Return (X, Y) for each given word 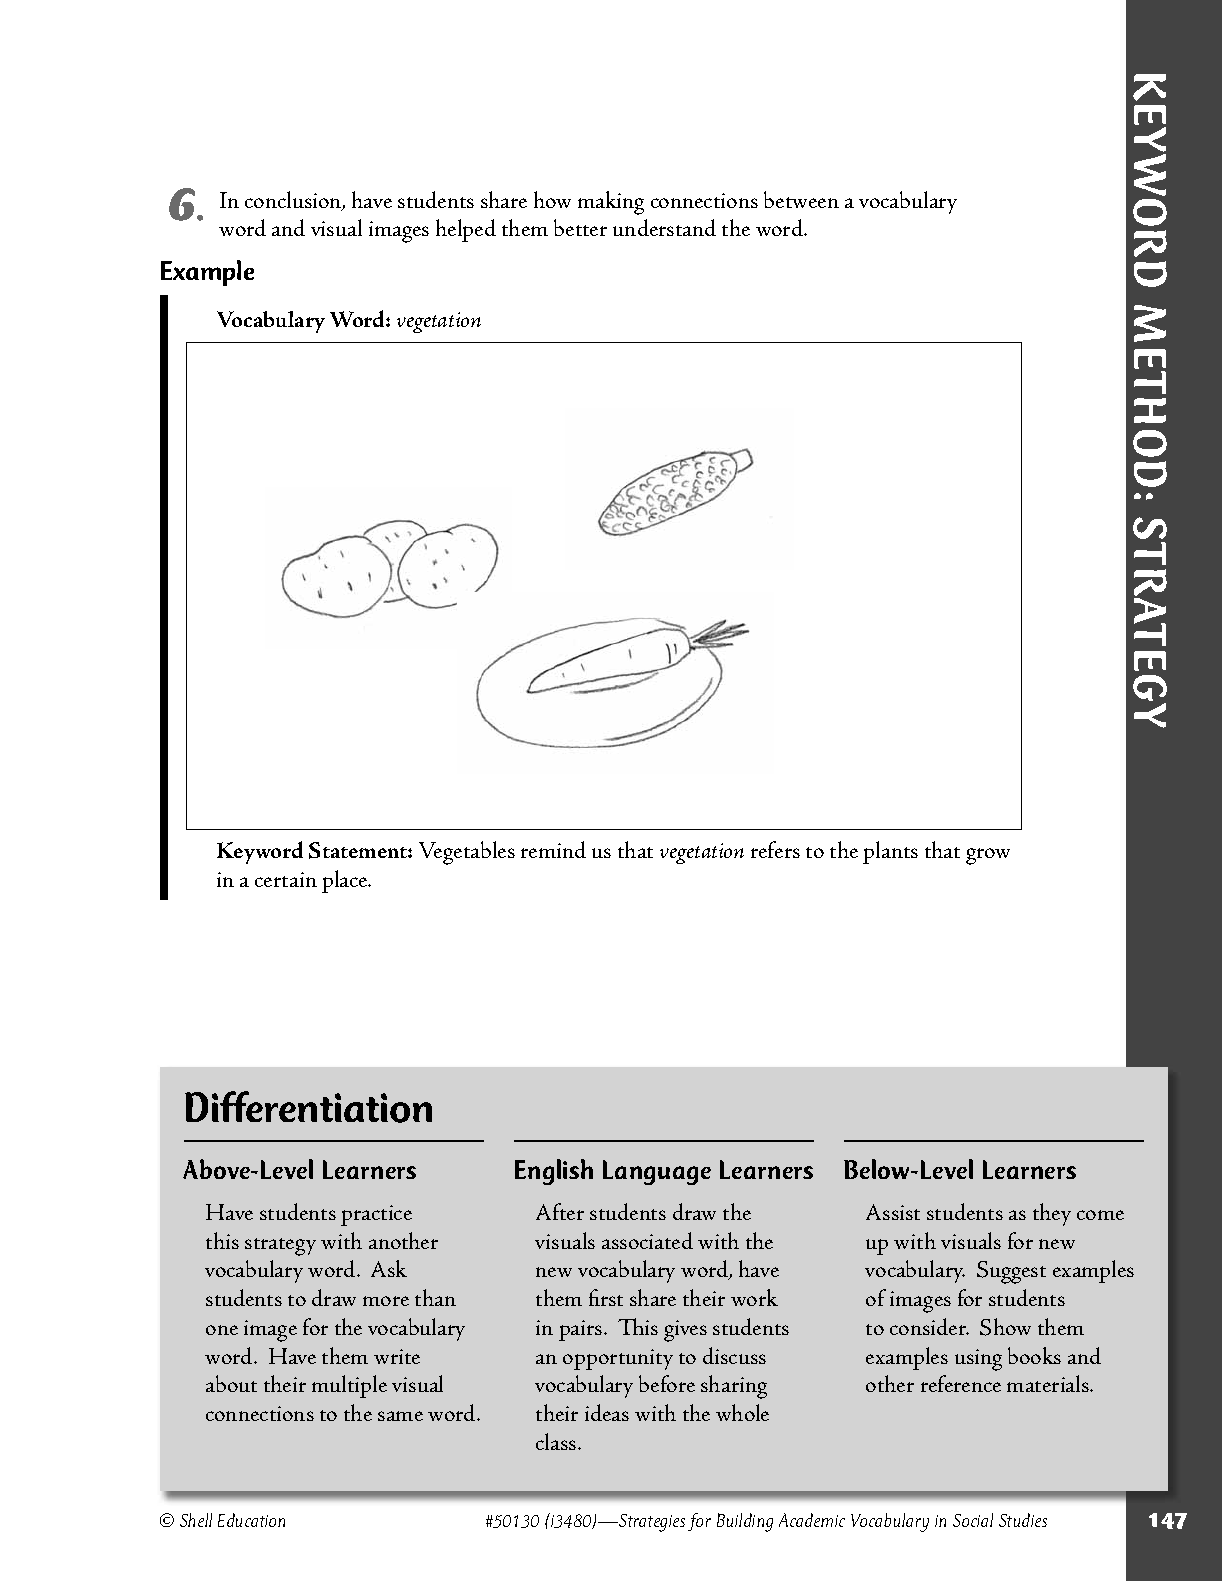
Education (251, 1520)
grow (988, 856)
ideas (607, 1412)
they (1052, 1214)
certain (286, 879)
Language (657, 1172)
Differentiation (308, 1107)
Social (973, 1520)
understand (664, 227)
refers (775, 849)
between (801, 199)
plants (890, 852)
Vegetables (467, 853)
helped (466, 230)
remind (553, 849)
